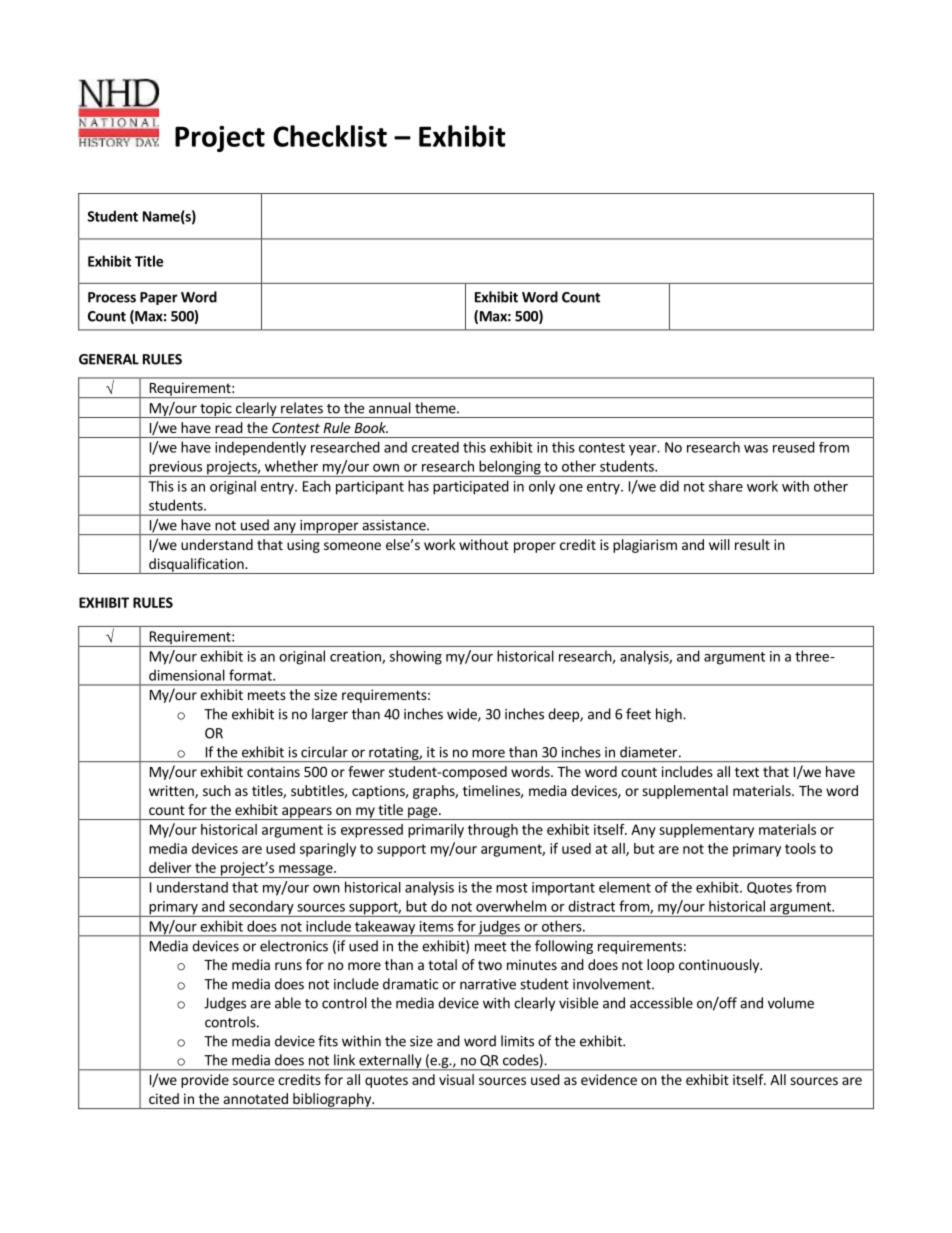 Image resolution: width=952 pixels, height=1233 pixels. Describe the element at coordinates (756, 449) in the screenshot. I see `was` at that location.
